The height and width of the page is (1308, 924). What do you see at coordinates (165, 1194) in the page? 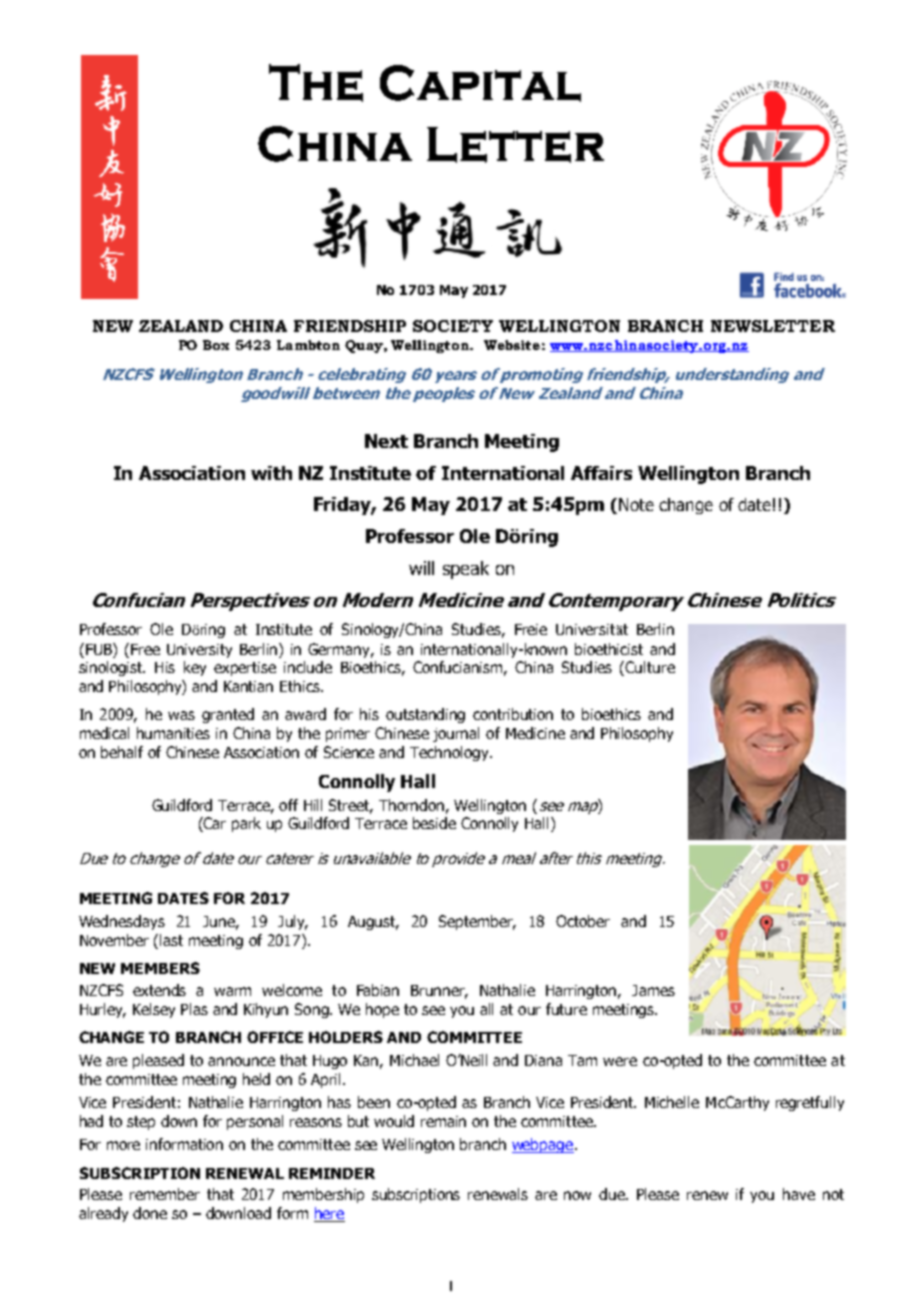
I see `remember` at bounding box center [165, 1194].
